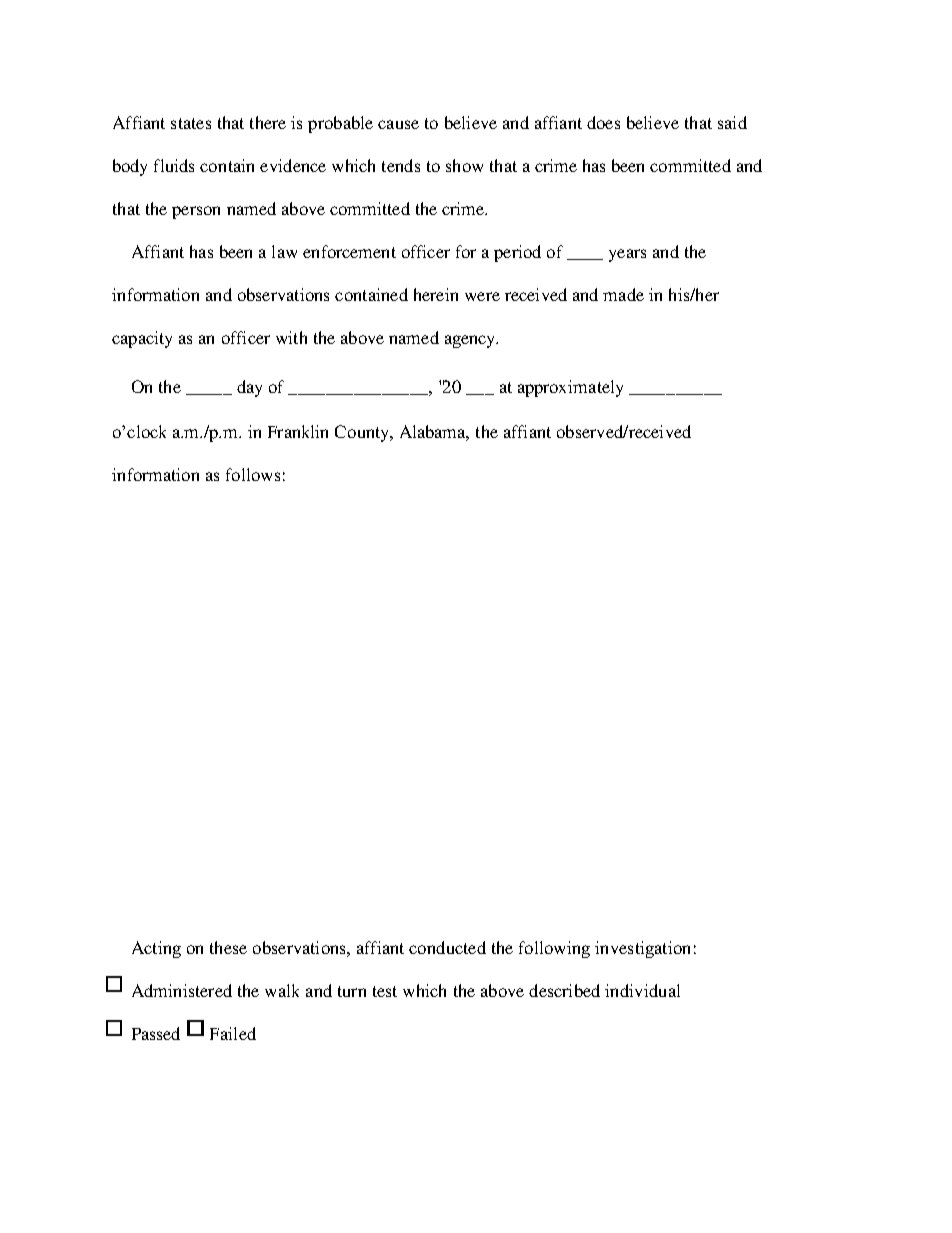 This image has height=1233, width=952. Describe the element at coordinates (385, 991) in the image. I see `test` at that location.
